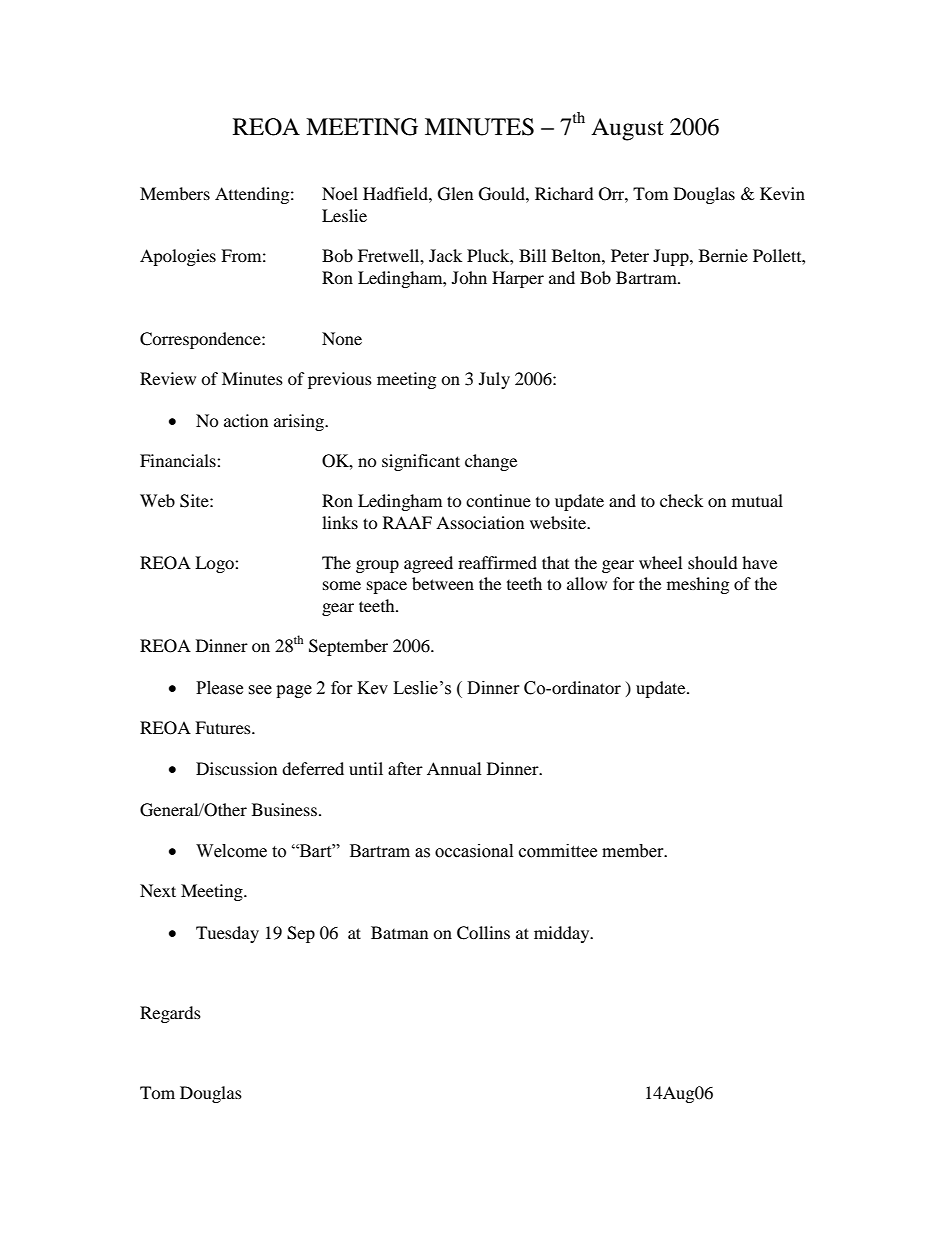 Image resolution: width=952 pixels, height=1233 pixels. I want to click on August, so click(627, 129).
